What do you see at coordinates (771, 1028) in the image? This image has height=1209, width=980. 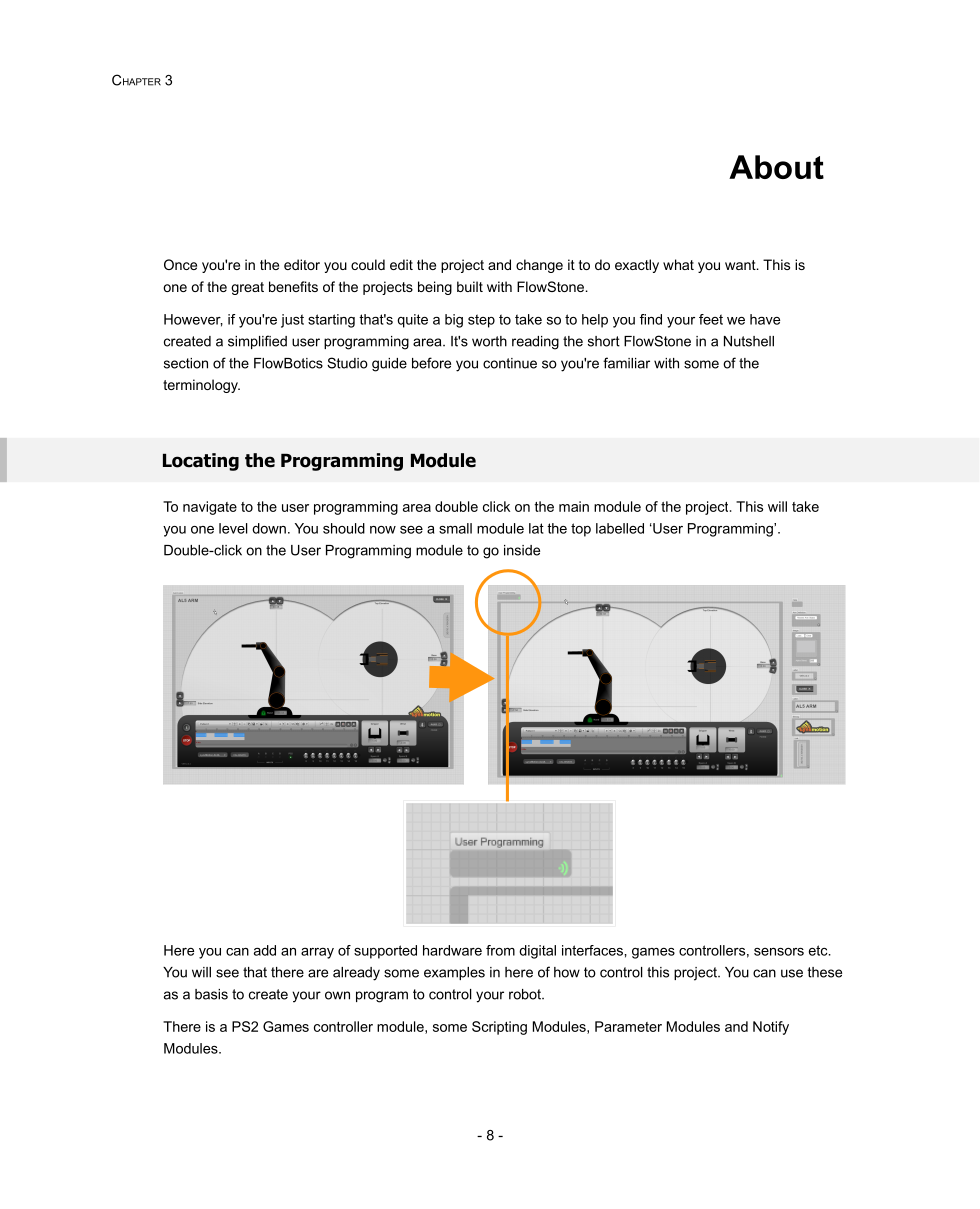 I see `Notify` at bounding box center [771, 1028].
